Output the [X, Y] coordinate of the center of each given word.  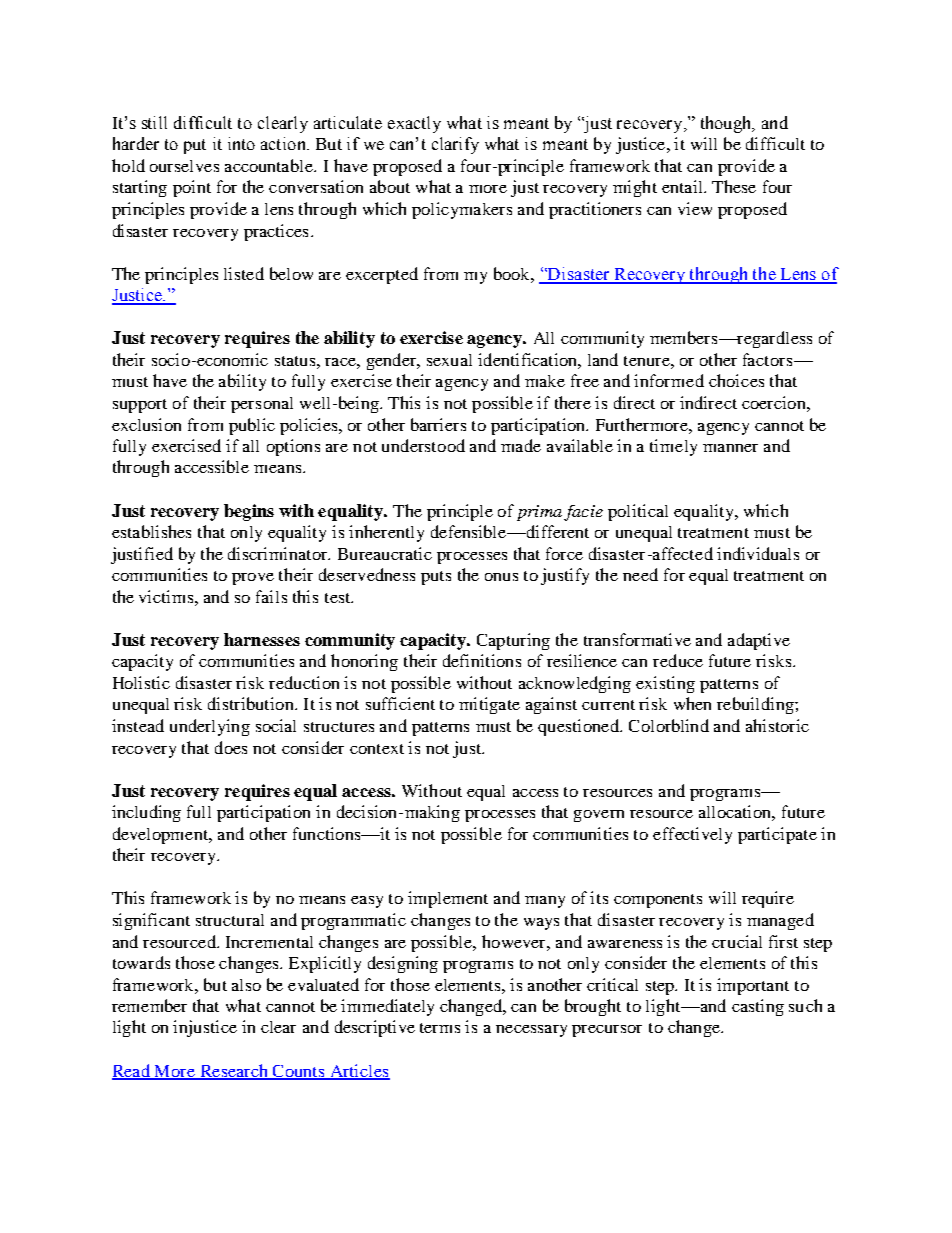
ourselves [184, 166]
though [727, 124]
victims [167, 596]
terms [440, 1028]
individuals [758, 553]
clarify [455, 145]
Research [234, 1071]
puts [436, 578]
